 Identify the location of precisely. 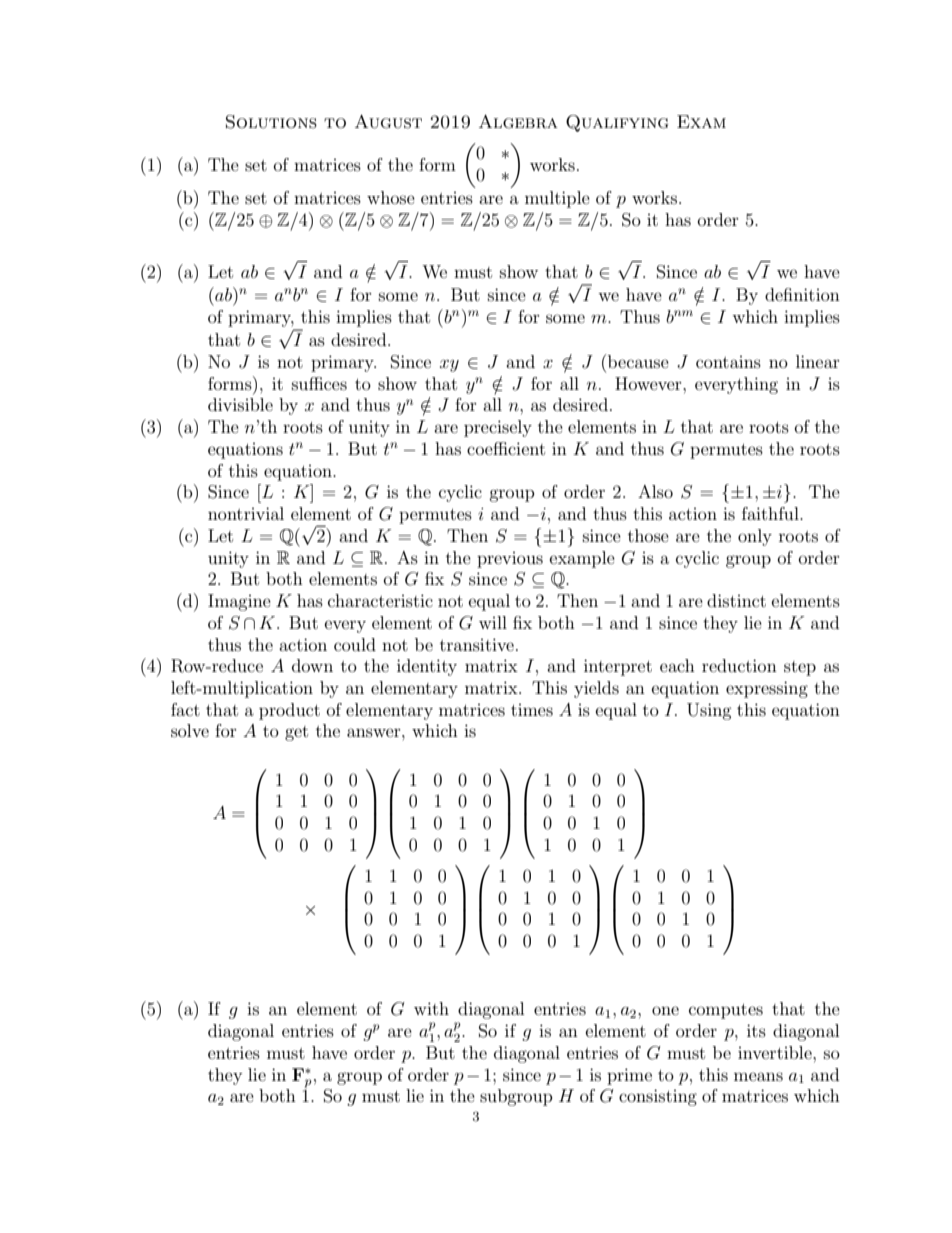
(498, 428).
